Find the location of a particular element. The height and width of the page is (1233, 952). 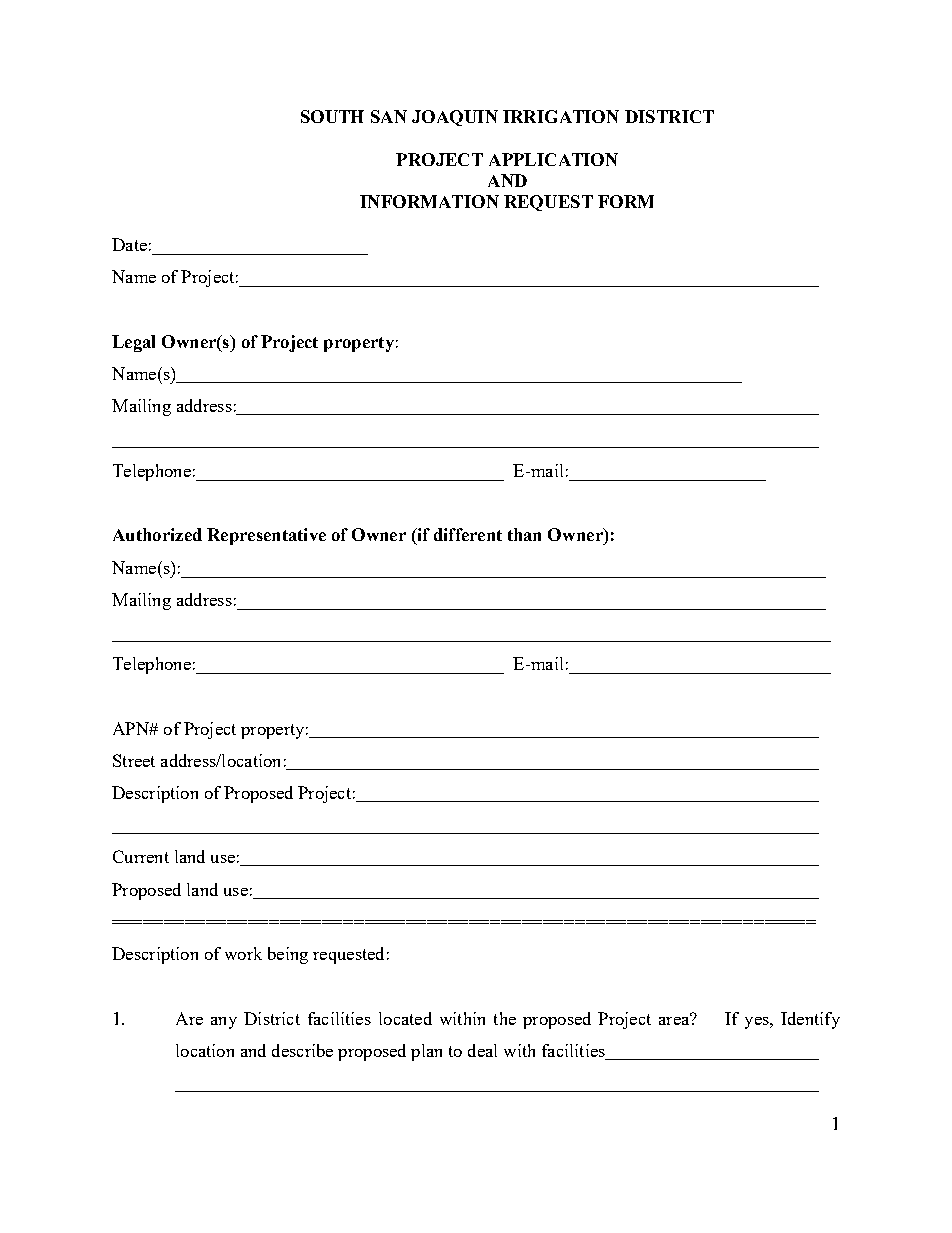

area is located at coordinates (675, 1019).
